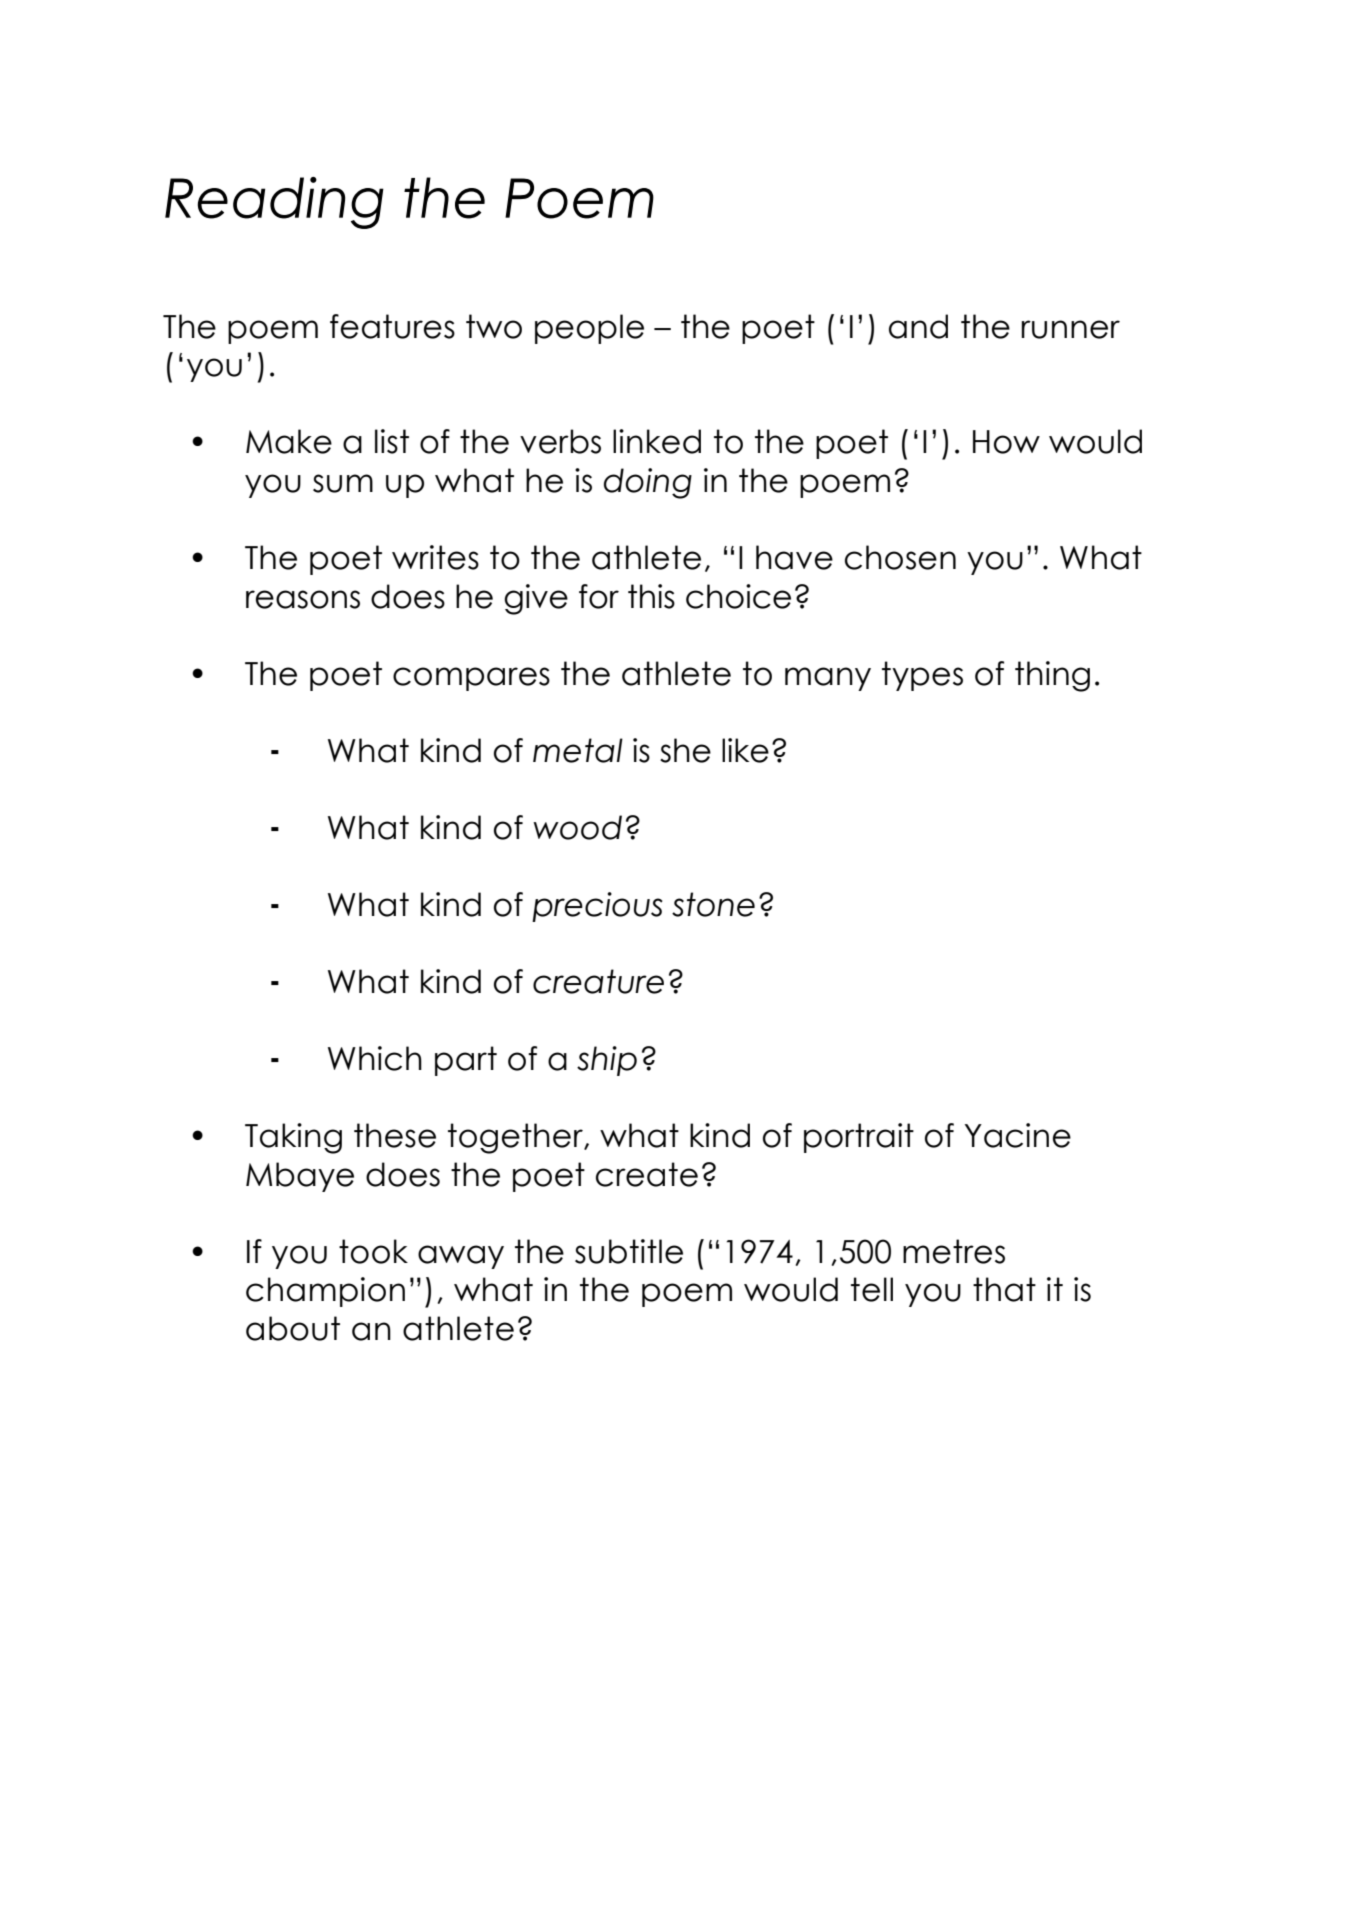 The height and width of the image is (1909, 1349). Describe the element at coordinates (629, 1251) in the image. I see `subtitle` at that location.
